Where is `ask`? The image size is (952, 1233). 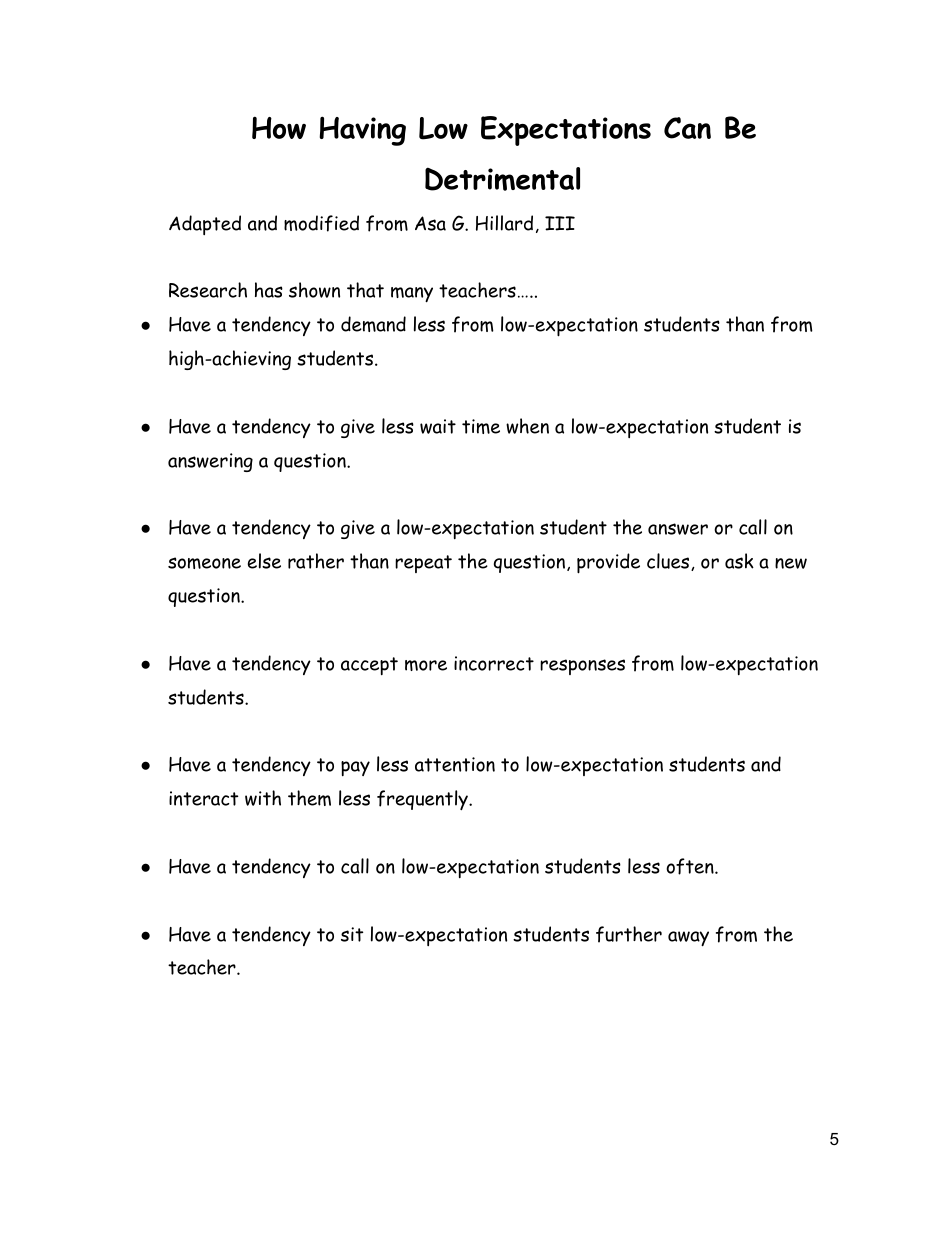
ask is located at coordinates (739, 561).
